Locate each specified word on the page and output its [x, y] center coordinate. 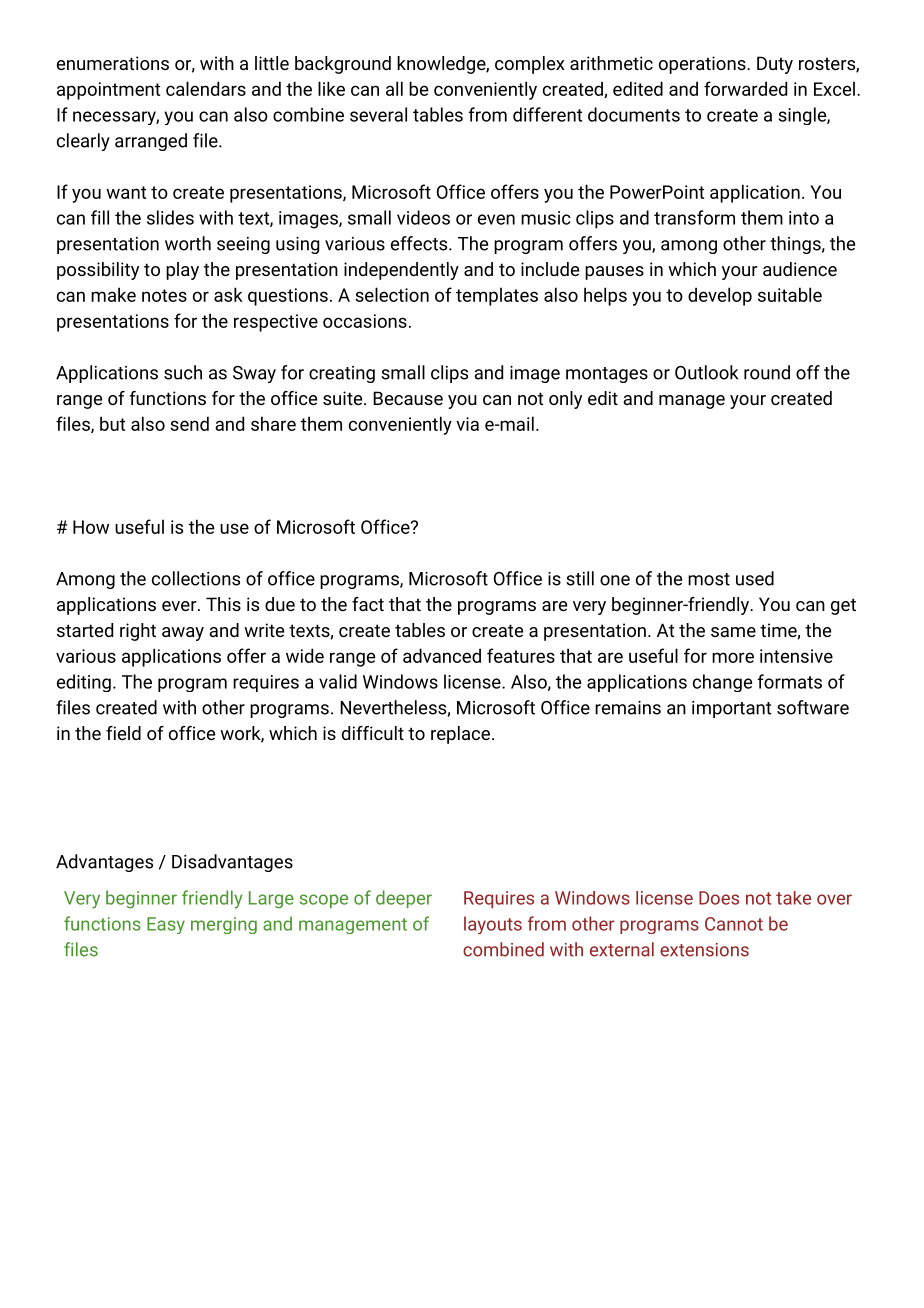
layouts [493, 925]
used [755, 578]
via [467, 424]
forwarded [745, 88]
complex [530, 65]
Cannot [734, 924]
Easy [166, 925]
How [91, 527]
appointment [108, 91]
